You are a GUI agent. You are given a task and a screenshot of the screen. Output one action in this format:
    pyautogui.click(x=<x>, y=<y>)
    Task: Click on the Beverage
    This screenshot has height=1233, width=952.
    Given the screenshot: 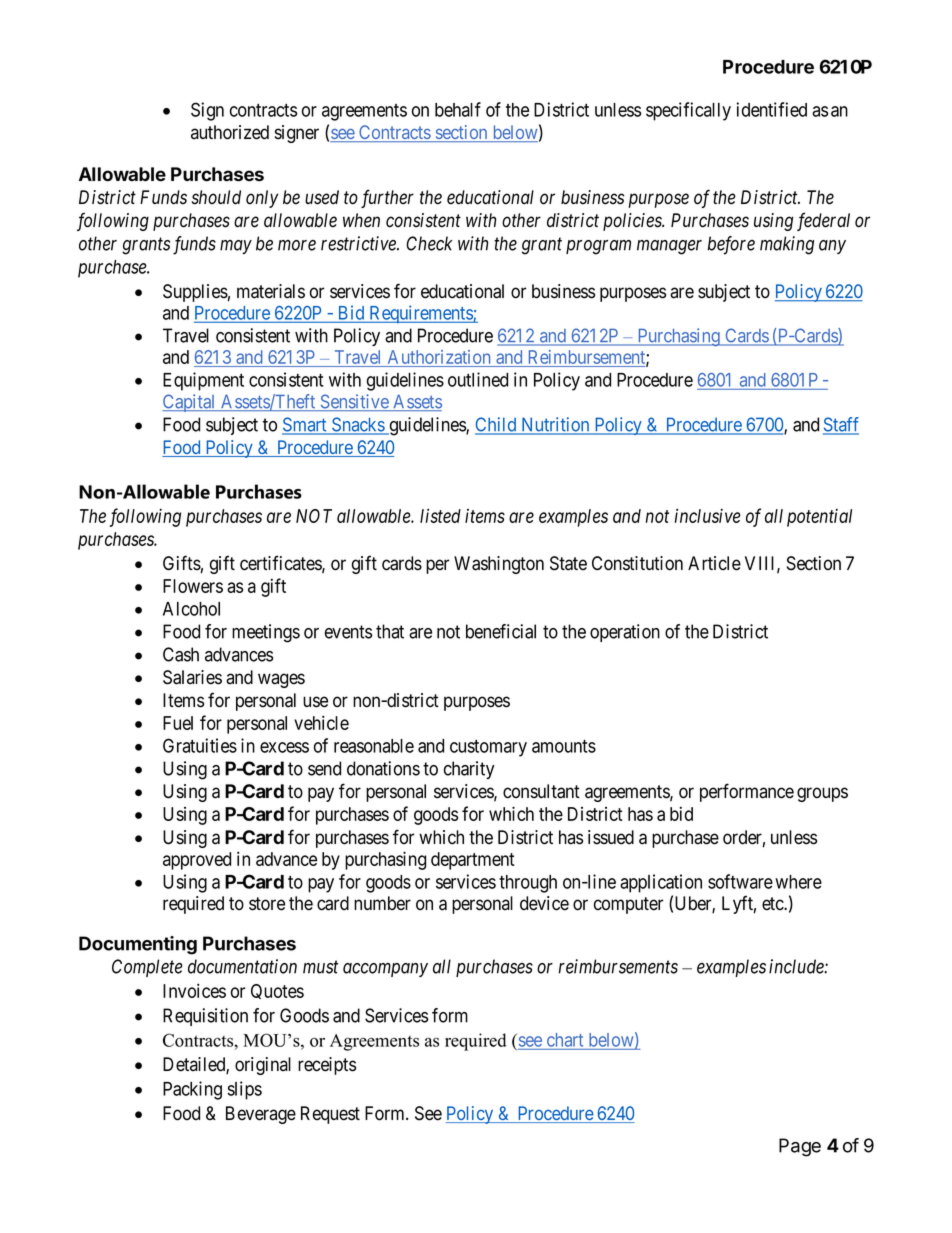 What is the action you would take?
    pyautogui.click(x=261, y=1115)
